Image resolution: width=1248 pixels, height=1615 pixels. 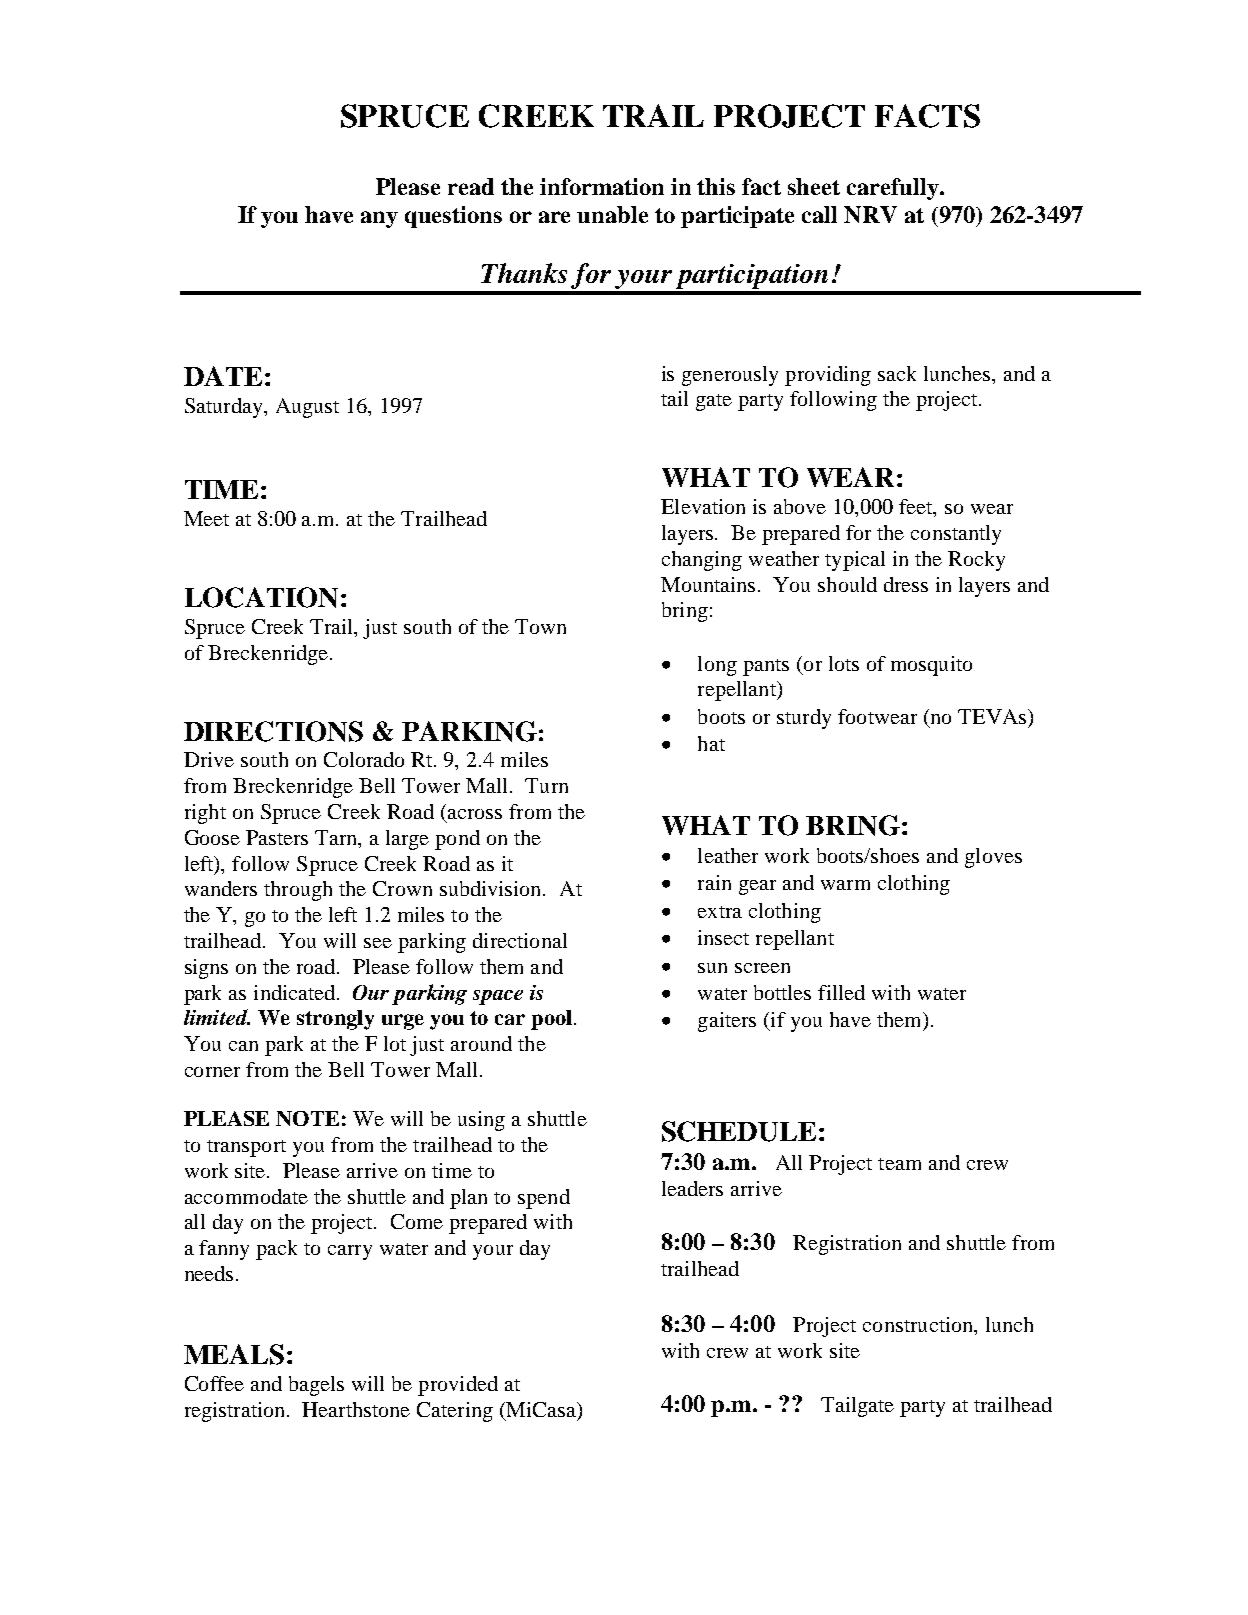 What do you see at coordinates (551, 1020) in the screenshot?
I see `pool` at bounding box center [551, 1020].
